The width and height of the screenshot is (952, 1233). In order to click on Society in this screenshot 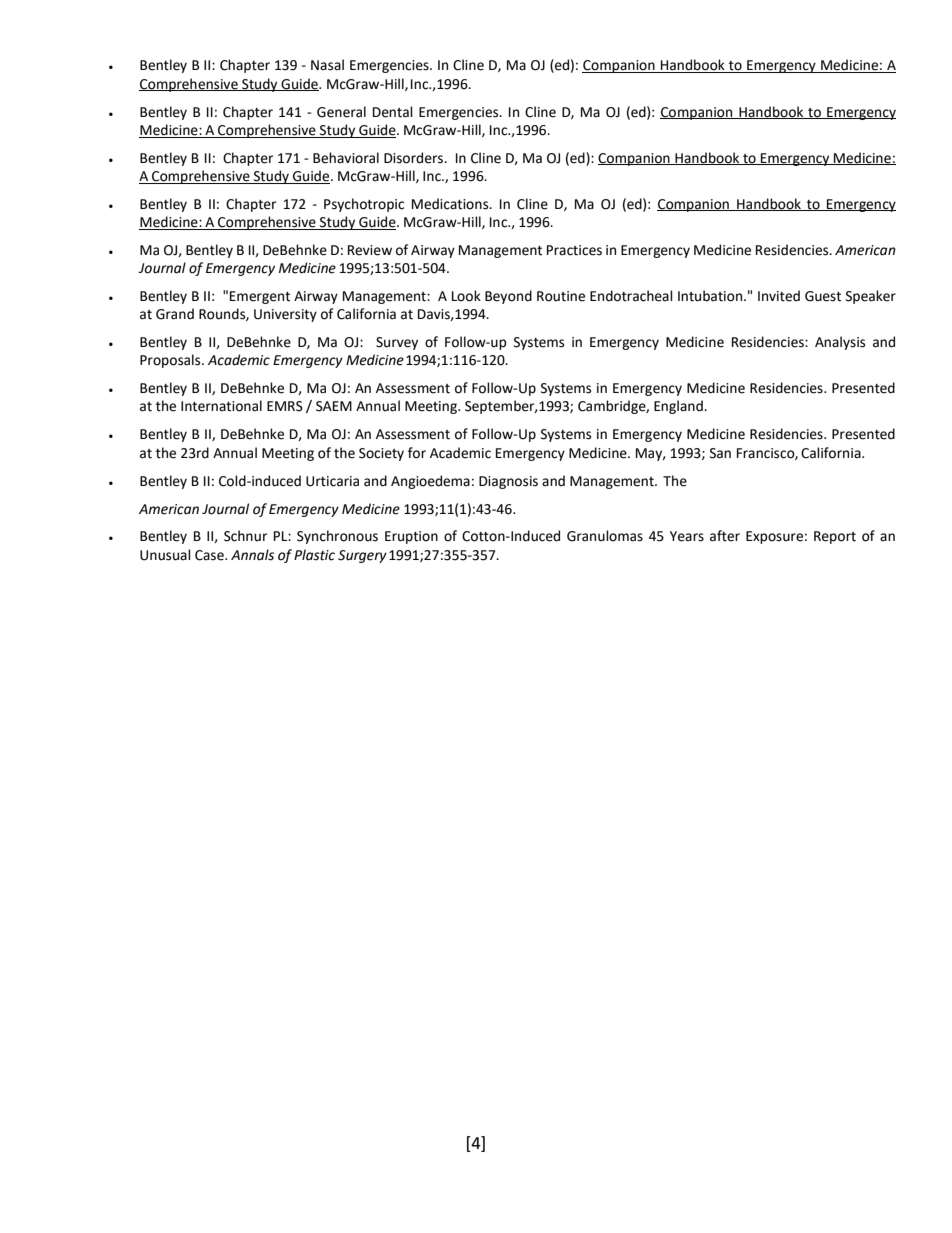, I will do `click(381, 454)`.
